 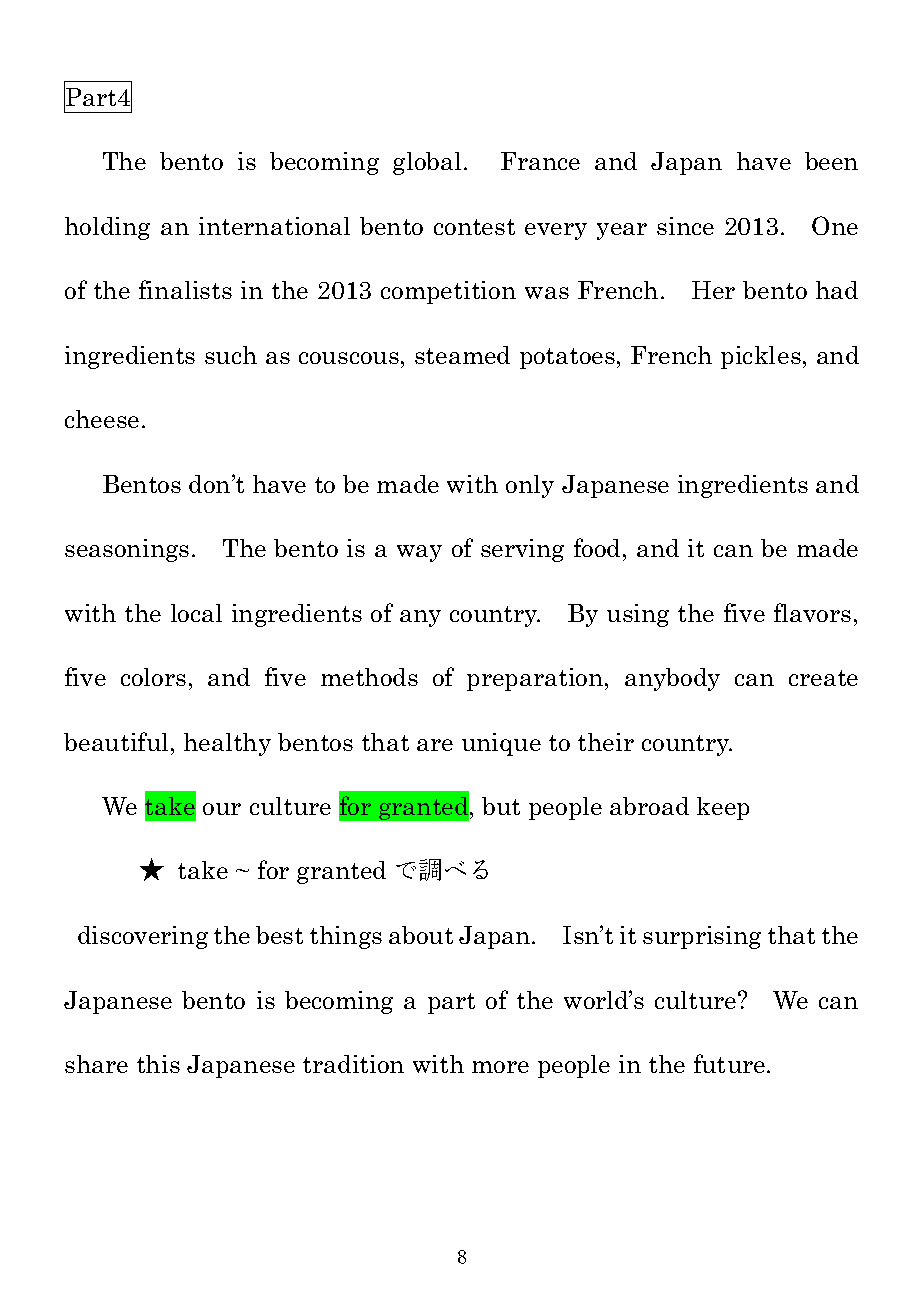 I want to click on holding, so click(x=107, y=228).
